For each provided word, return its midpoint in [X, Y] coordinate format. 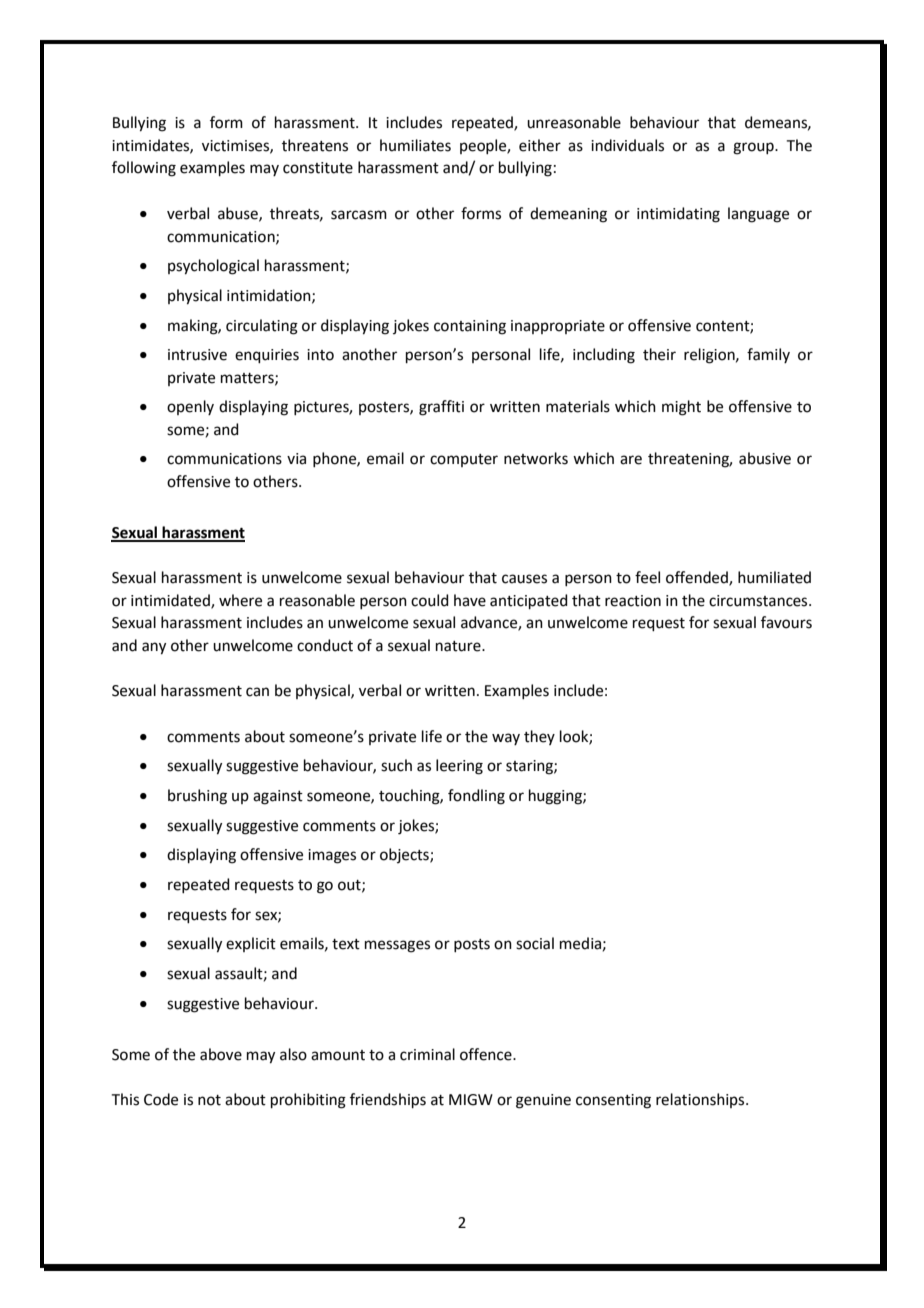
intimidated [171, 601]
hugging [556, 797]
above [221, 1054]
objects [405, 855]
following [144, 169]
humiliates [415, 145]
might [681, 408]
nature [459, 646]
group [754, 148]
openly [190, 407]
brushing [197, 797]
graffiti [441, 408]
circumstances [759, 601]
